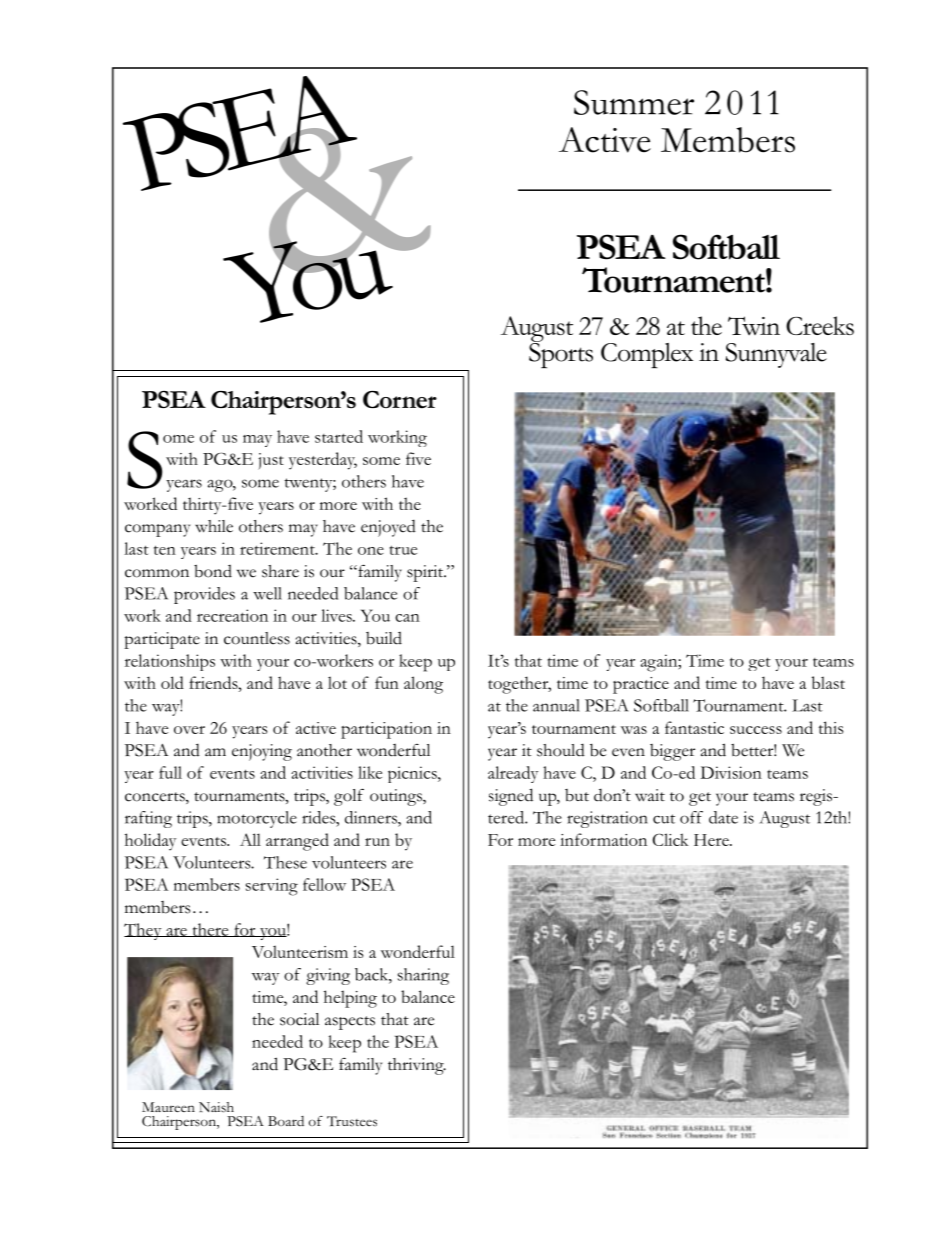  I want to click on Corner, so click(400, 400).
